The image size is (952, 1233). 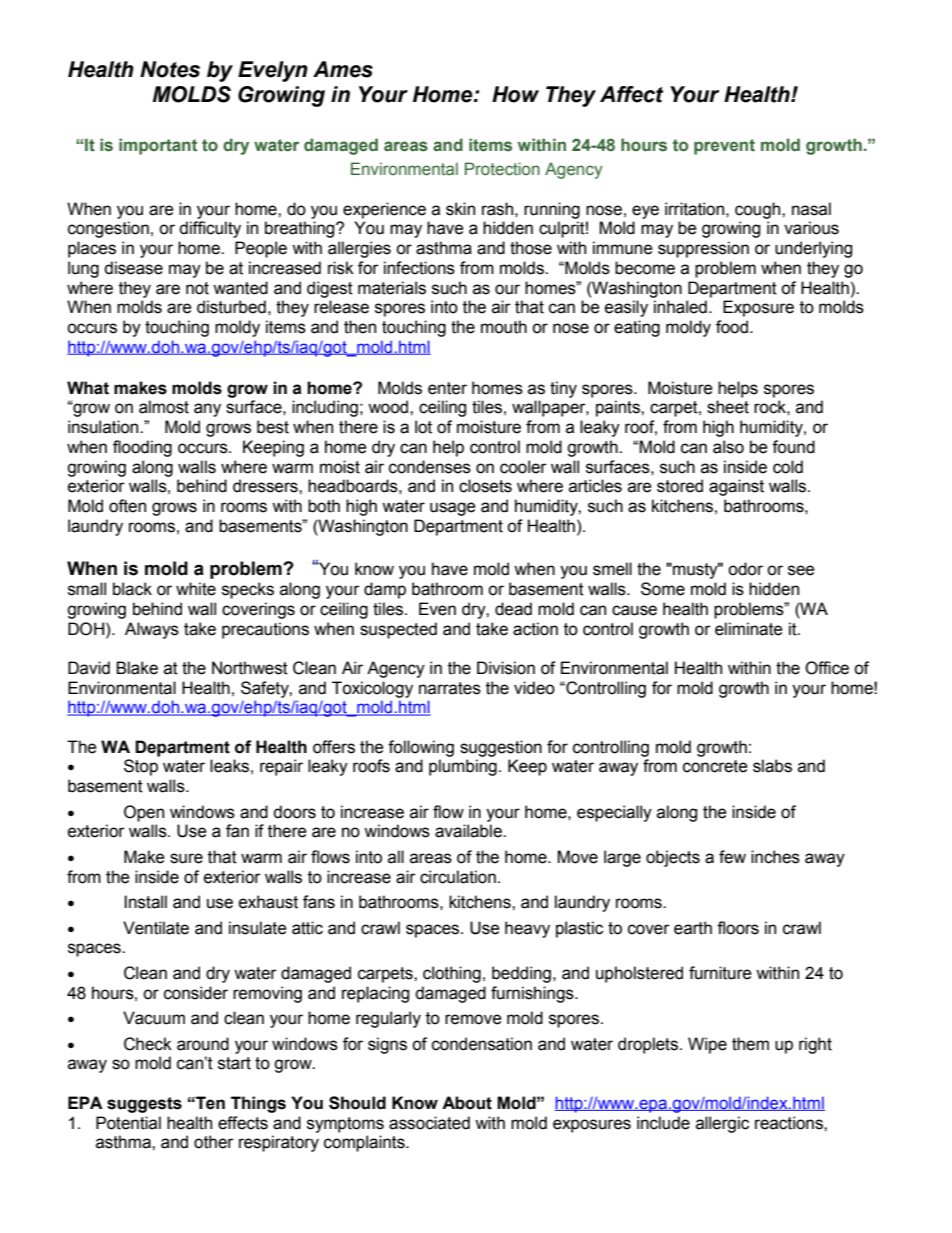 I want to click on narrates, so click(x=450, y=688).
